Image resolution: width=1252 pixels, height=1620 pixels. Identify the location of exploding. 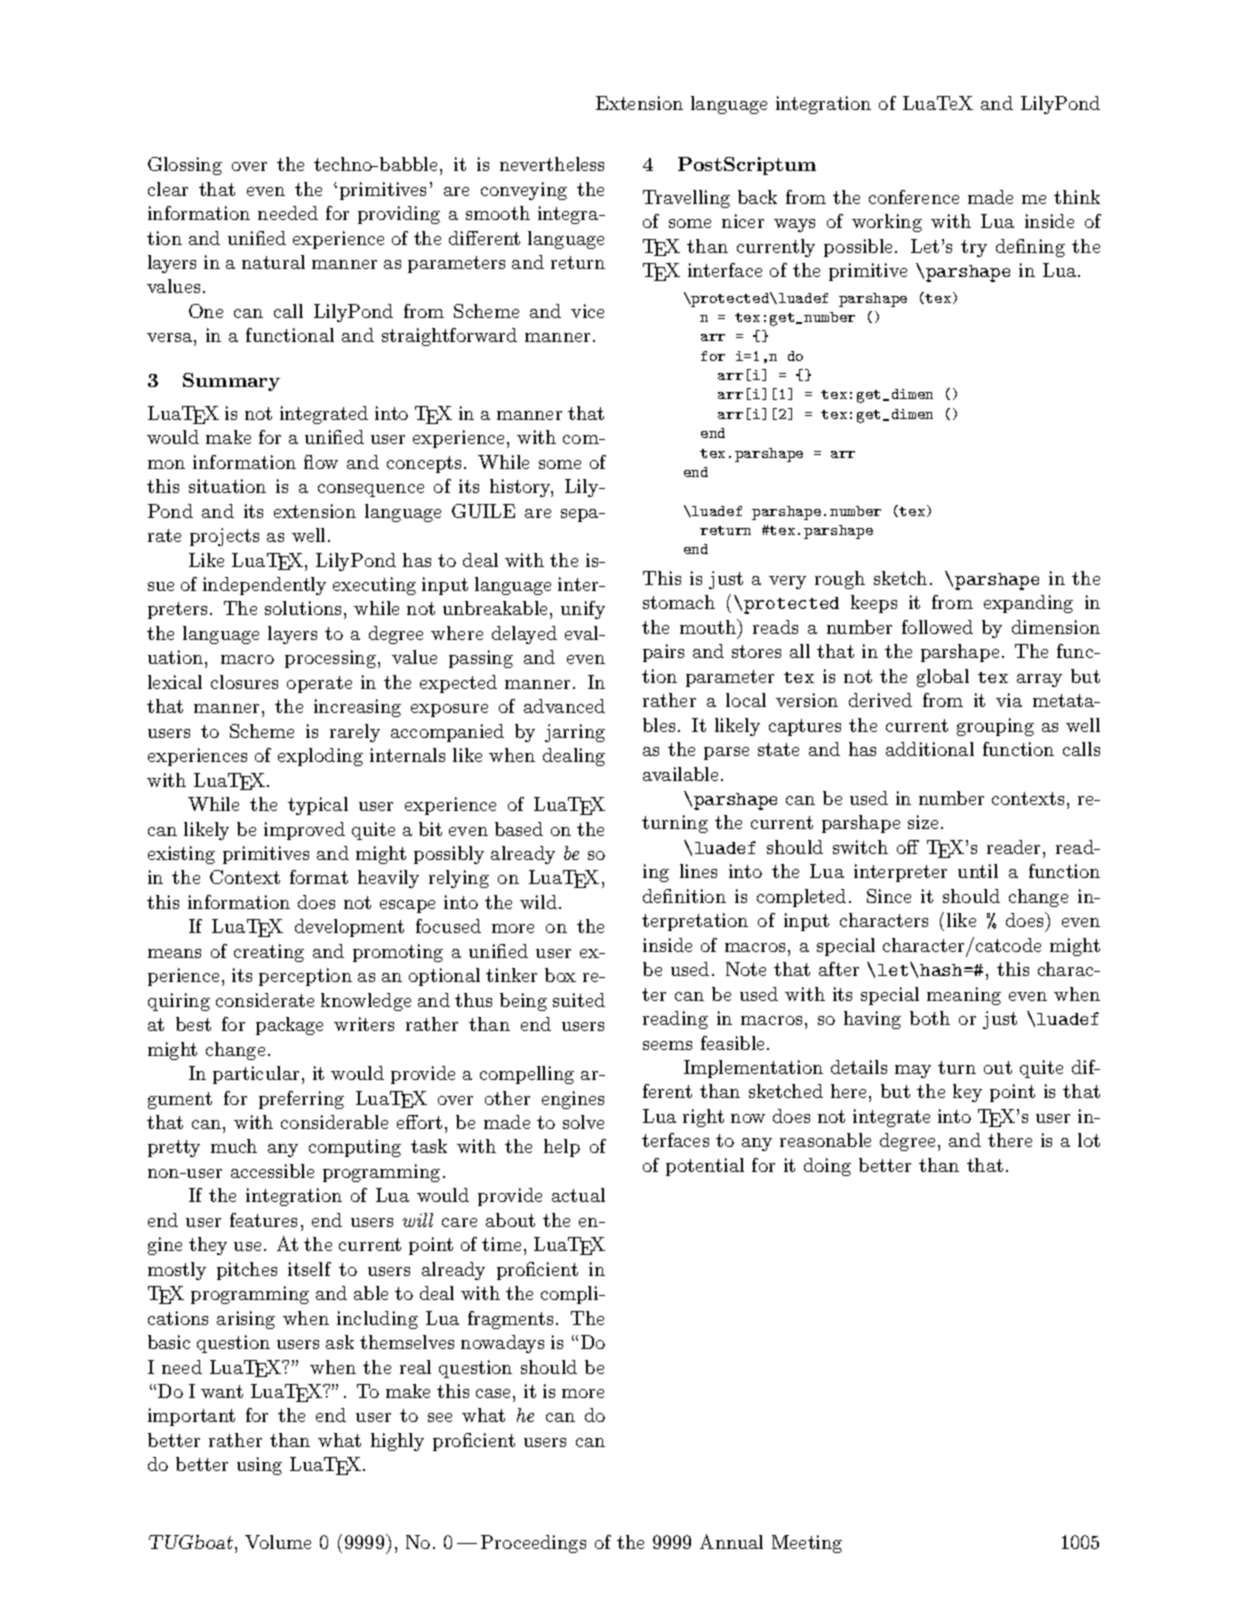
(320, 757).
